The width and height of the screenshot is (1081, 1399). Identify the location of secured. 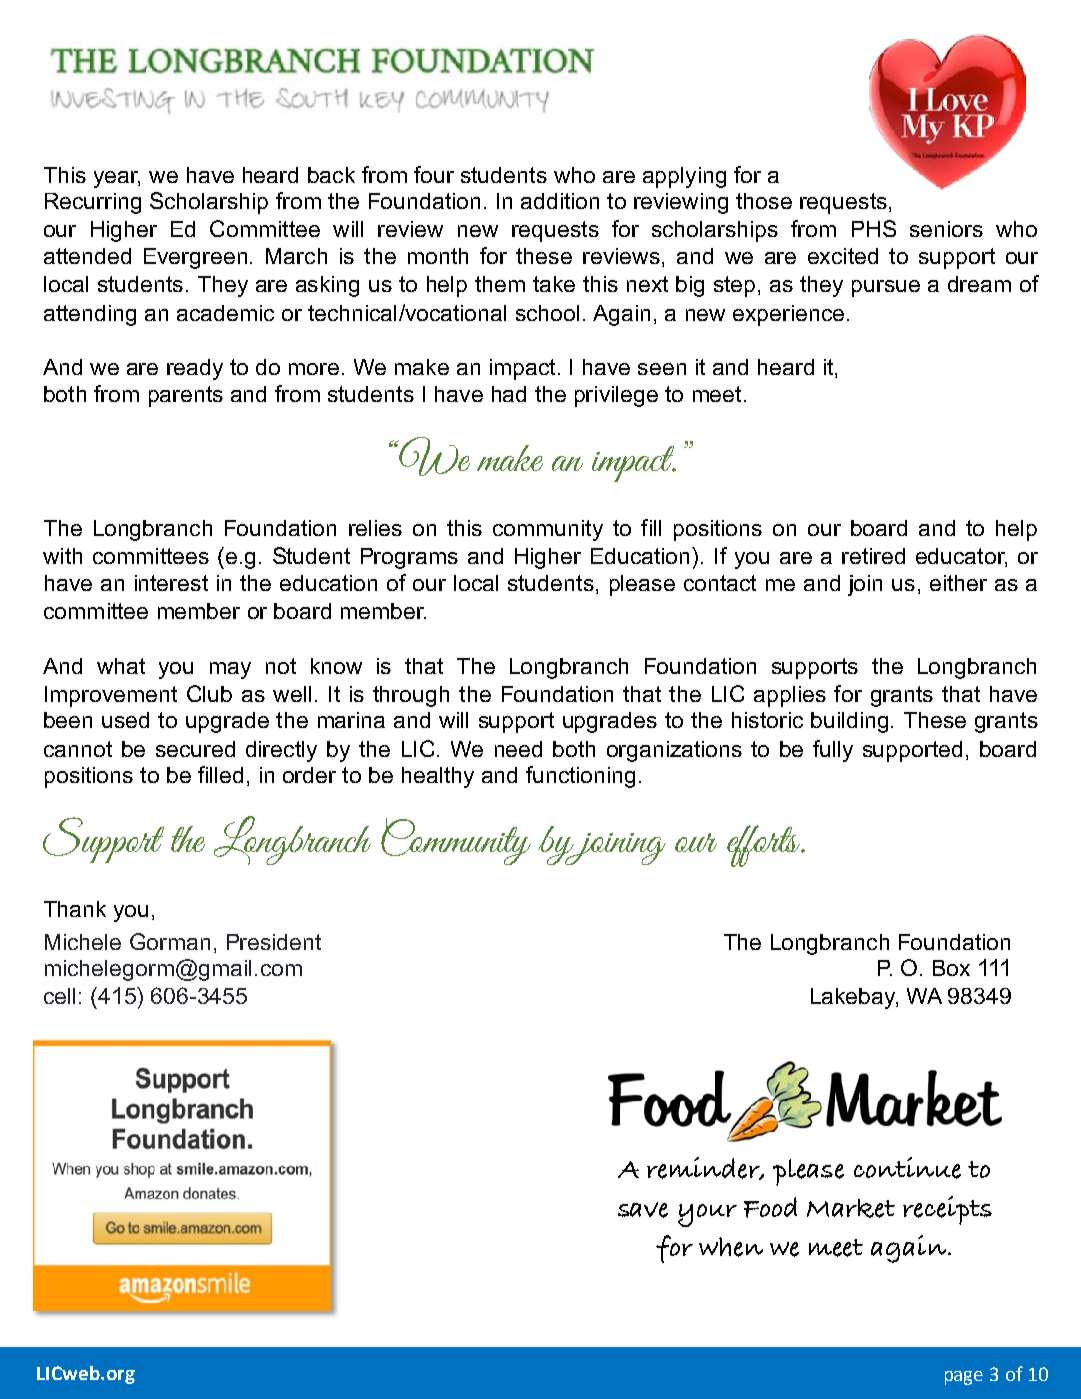
(195, 749).
